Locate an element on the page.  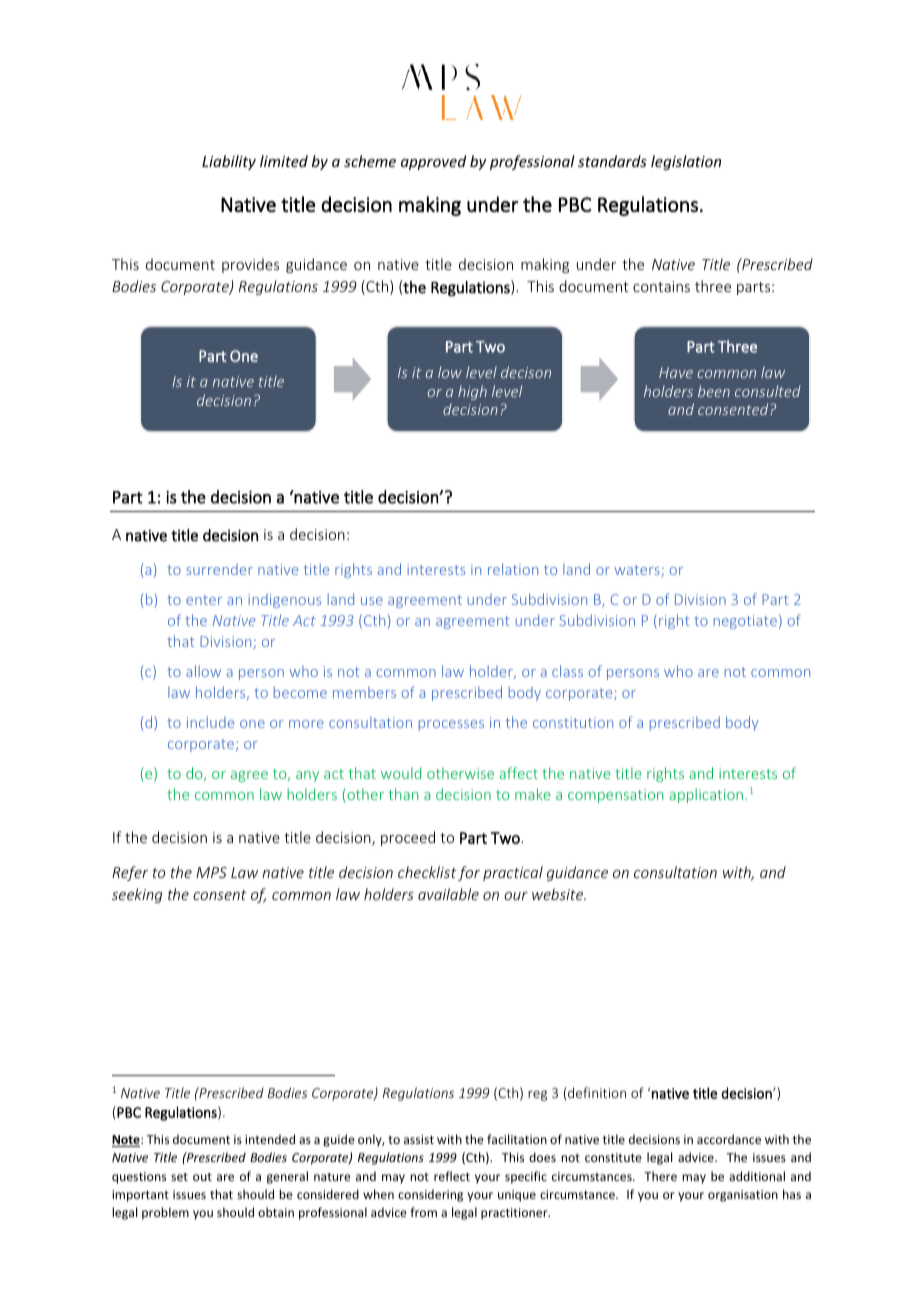
processes is located at coordinates (451, 725).
